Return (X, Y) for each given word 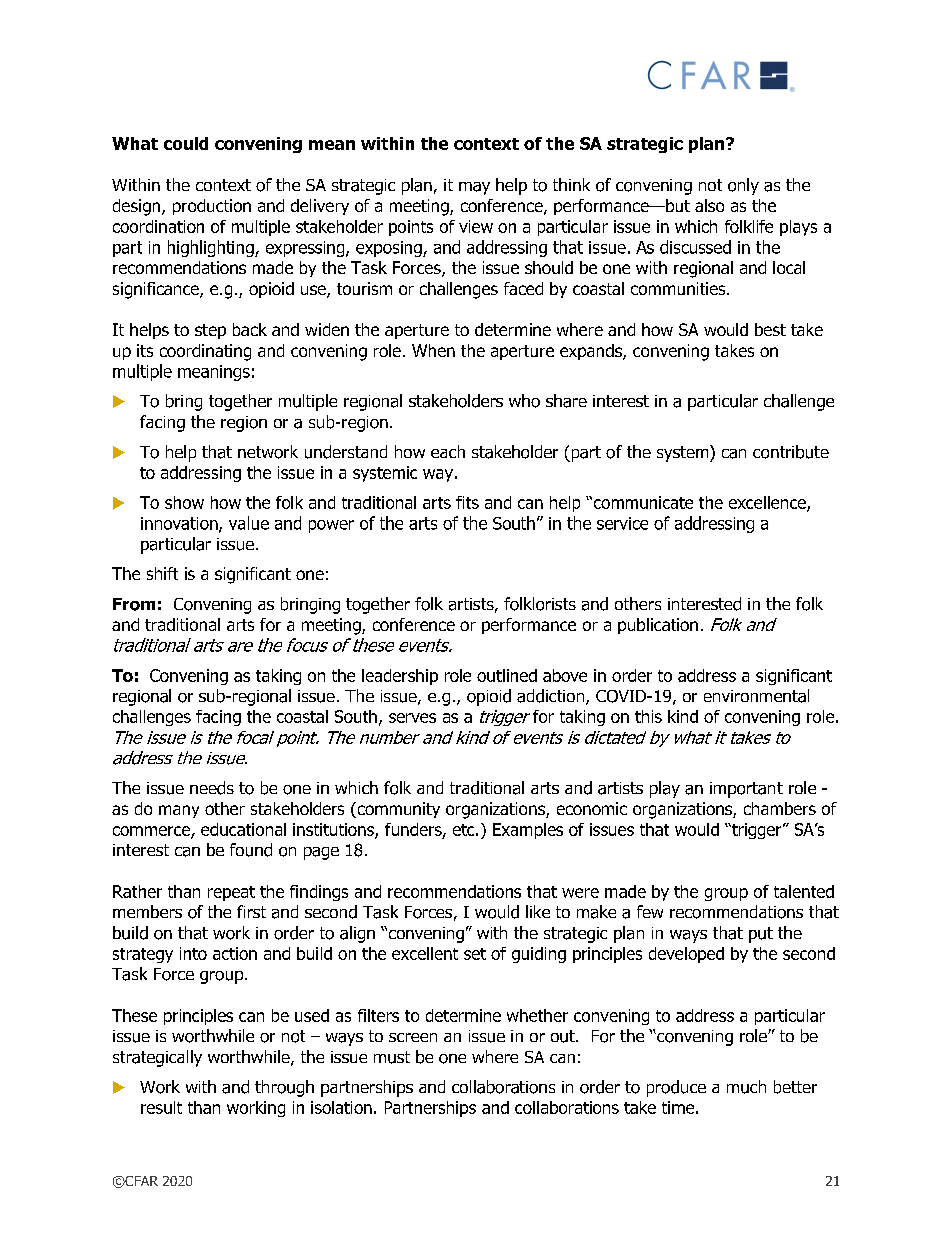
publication (658, 626)
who (524, 401)
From (134, 604)
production (212, 207)
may (474, 188)
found (251, 850)
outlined (507, 675)
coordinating (205, 352)
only (743, 186)
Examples (528, 831)
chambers (780, 808)
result (161, 1107)
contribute (791, 452)
